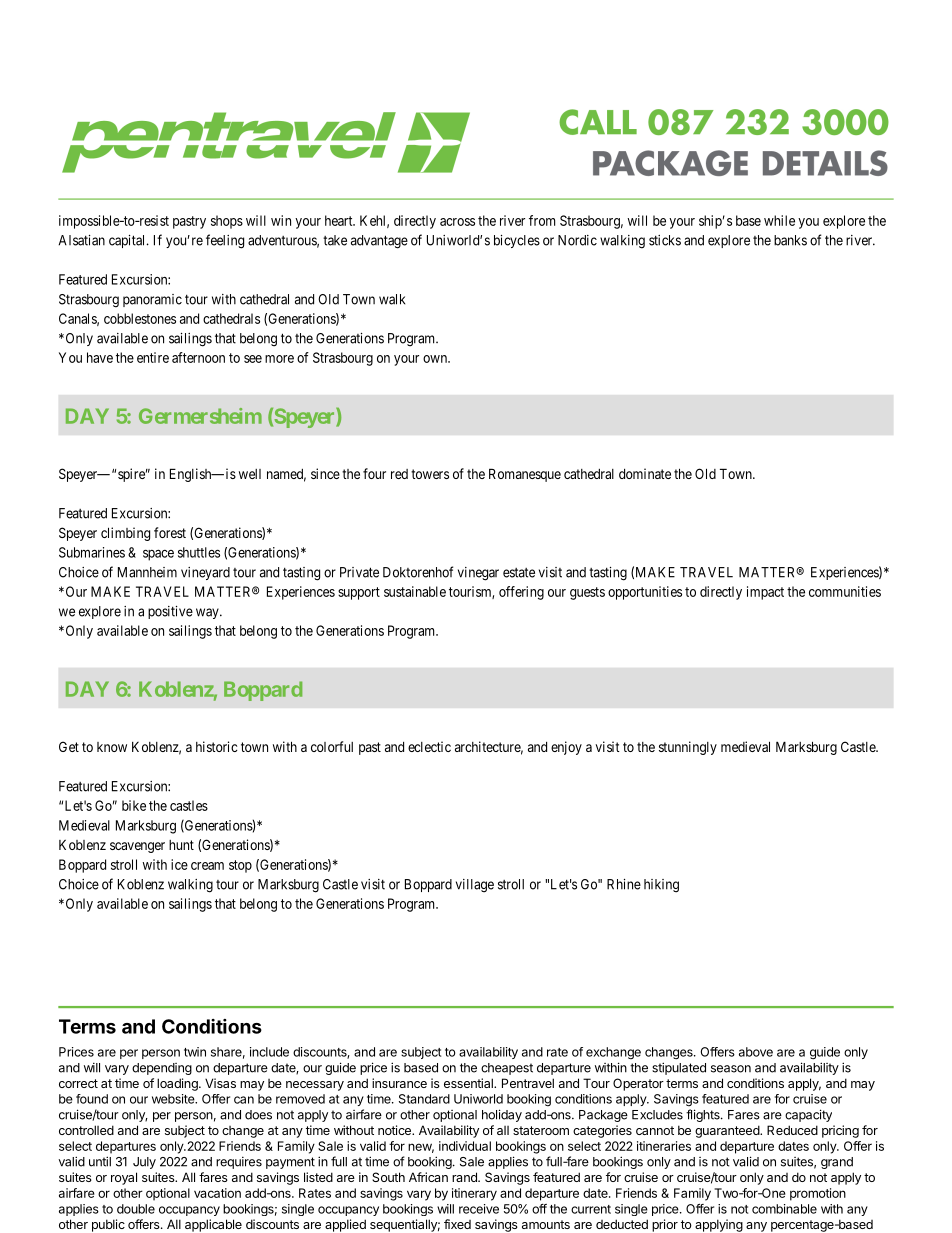 The height and width of the screenshot is (1233, 952). Describe the element at coordinates (474, 1194) in the screenshot. I see `itinerary` at that location.
